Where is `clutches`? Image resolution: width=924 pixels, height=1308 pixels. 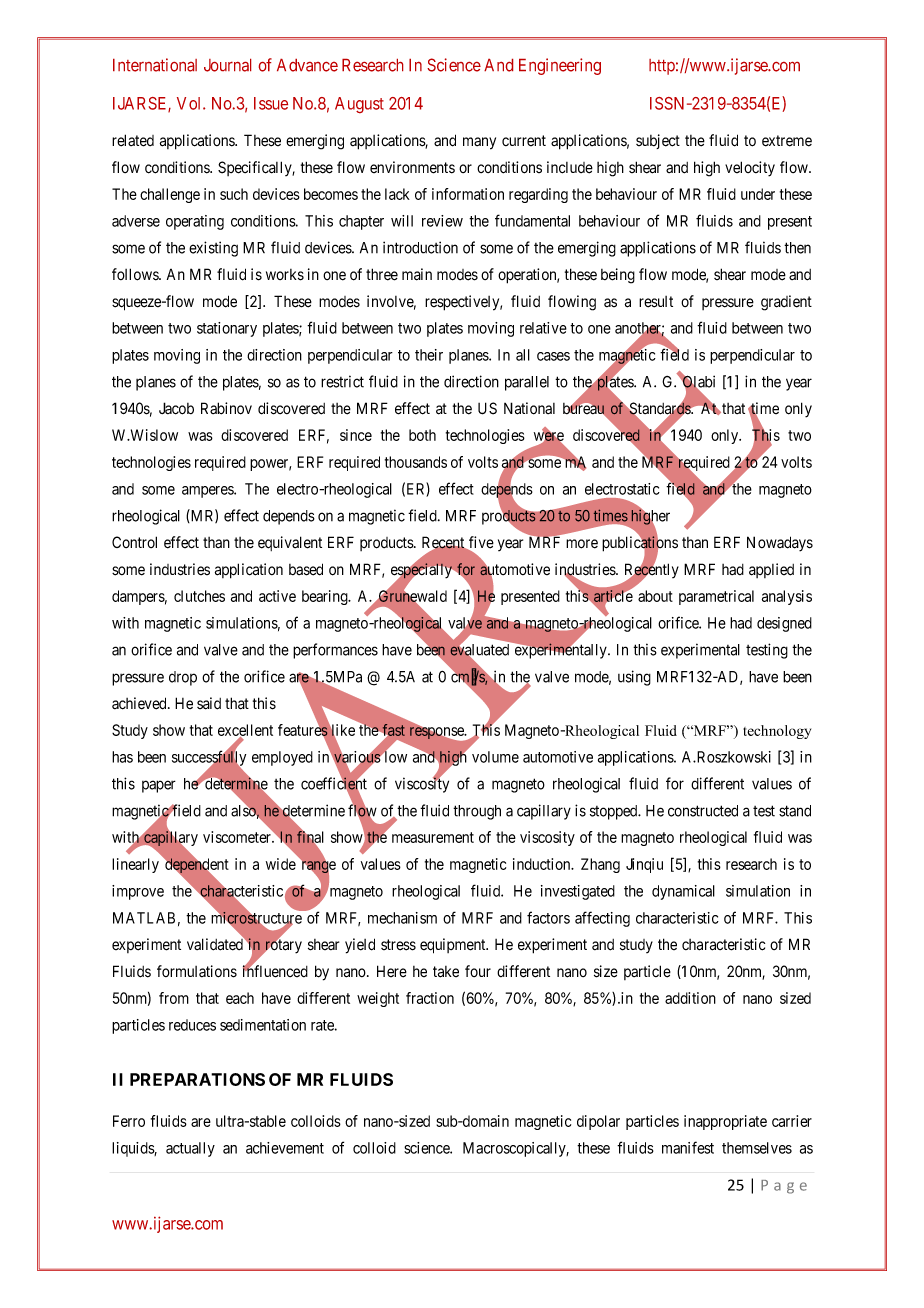 clutches is located at coordinates (199, 596).
